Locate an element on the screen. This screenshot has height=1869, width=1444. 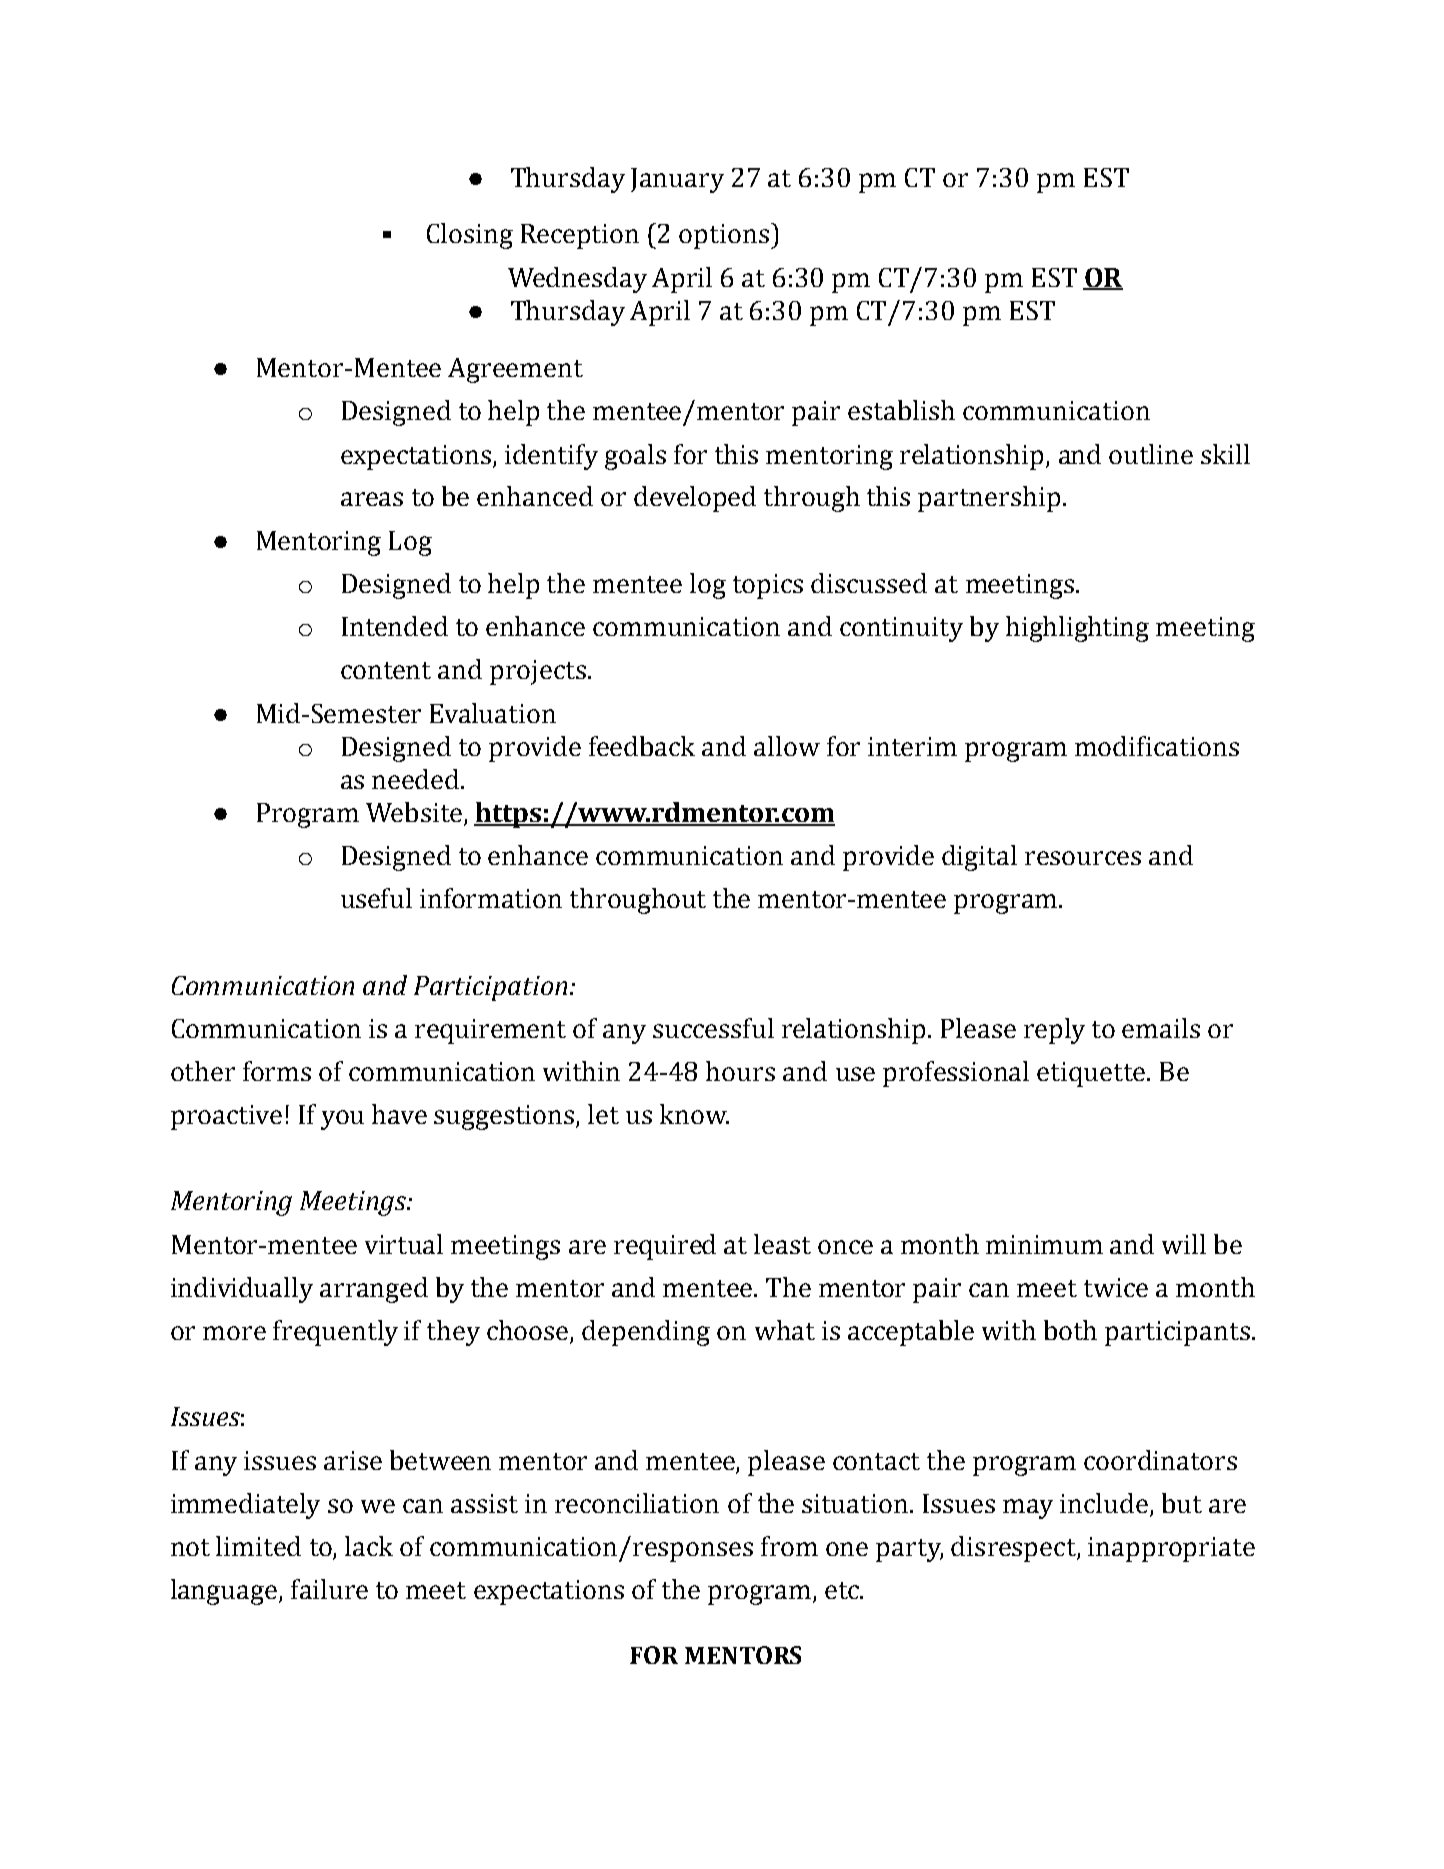
lack is located at coordinates (369, 1546).
